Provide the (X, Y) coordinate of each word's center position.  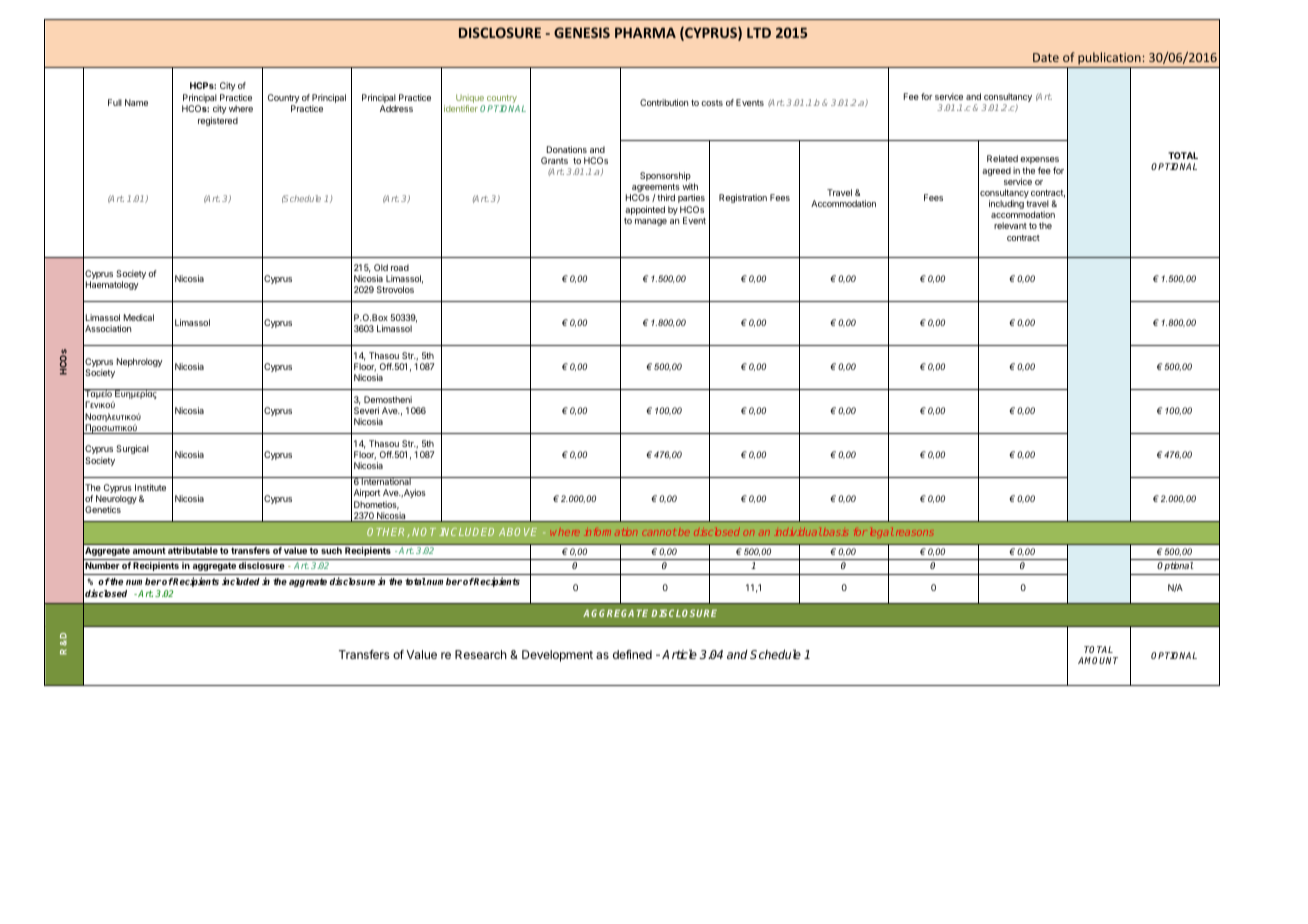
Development (557, 656)
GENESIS (582, 32)
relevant (1010, 225)
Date (1046, 57)
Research (481, 654)
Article (679, 654)
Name (136, 102)
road (400, 267)
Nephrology (140, 362)
